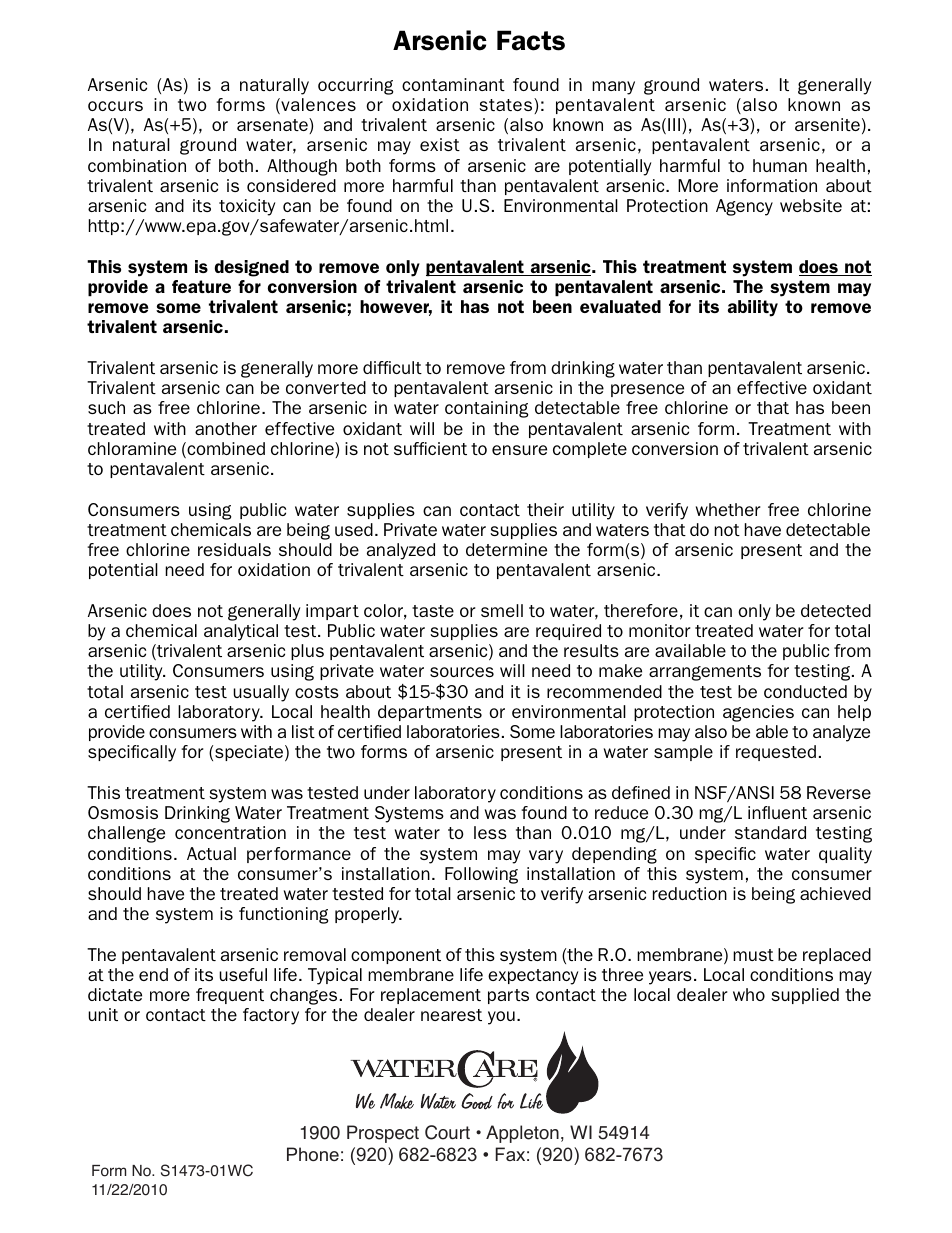 Image resolution: width=952 pixels, height=1233 pixels. What do you see at coordinates (827, 124) in the screenshot?
I see `arsenite` at bounding box center [827, 124].
